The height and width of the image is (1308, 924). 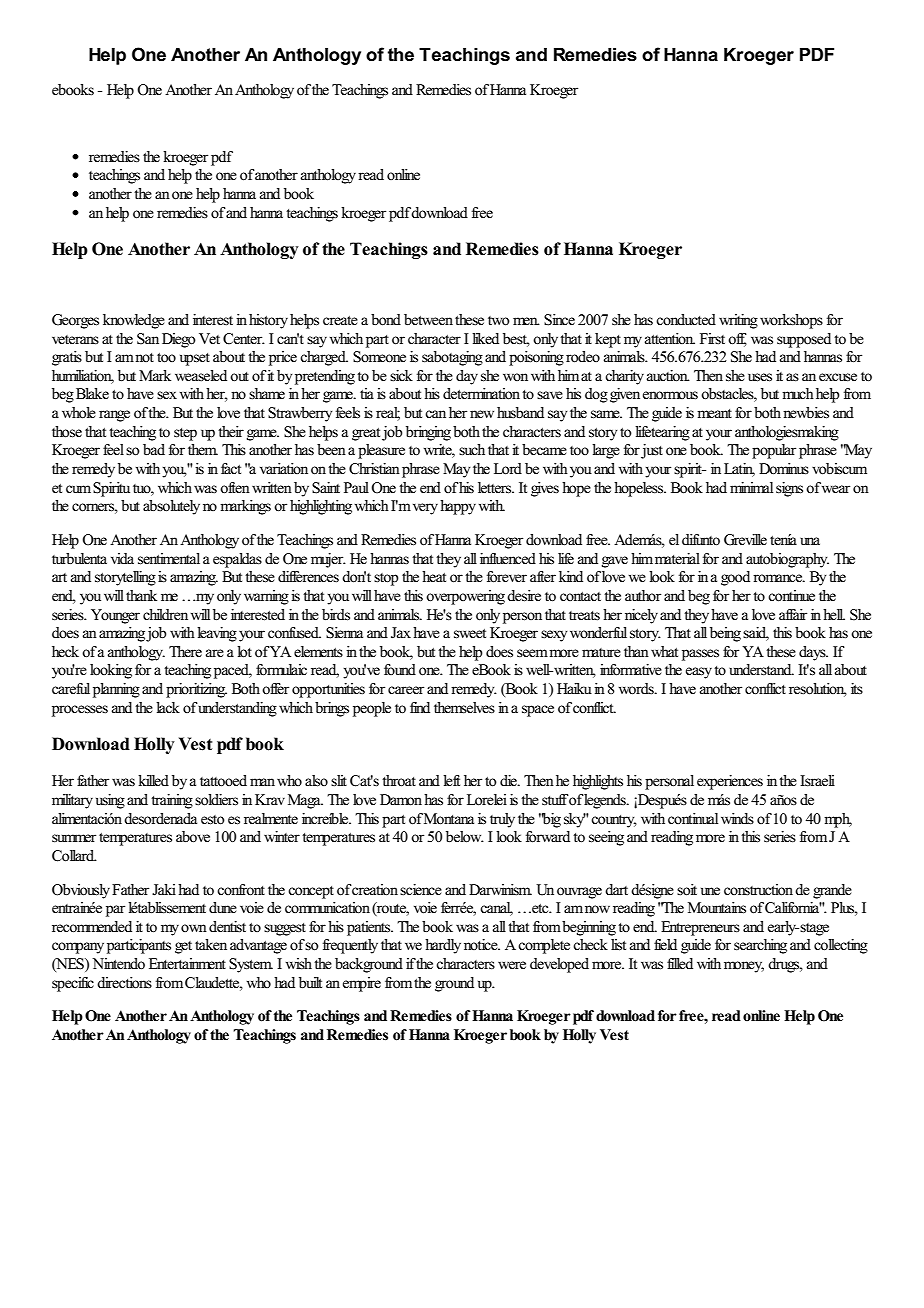 I want to click on bad, so click(x=154, y=449).
